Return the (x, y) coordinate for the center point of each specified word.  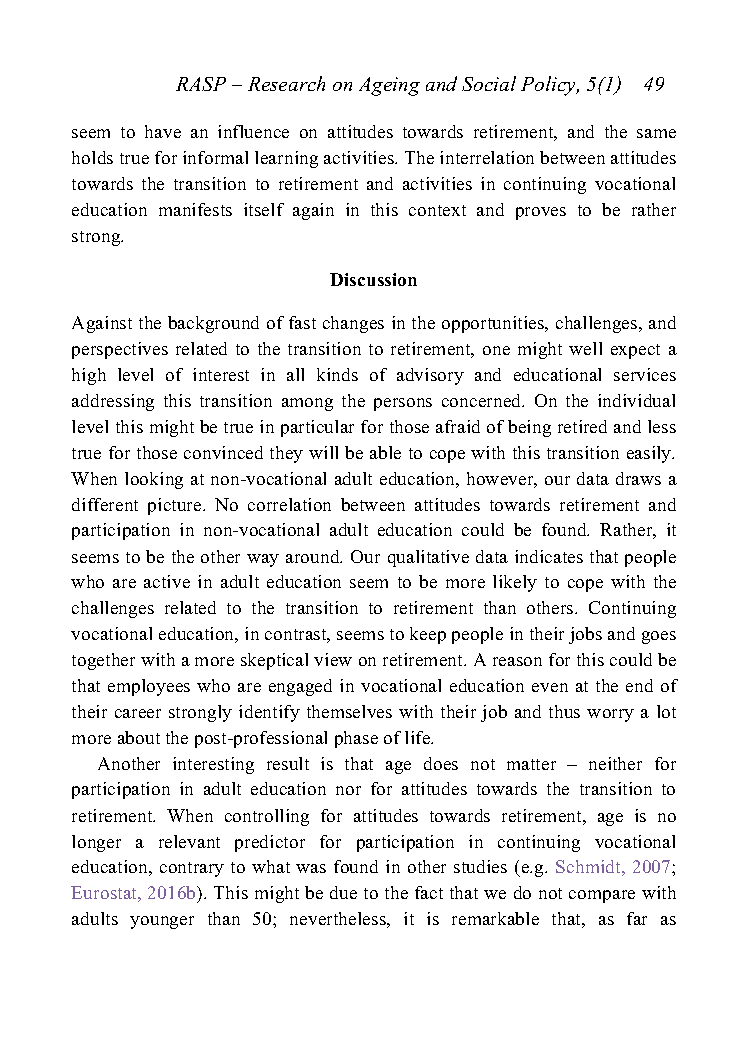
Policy (550, 86)
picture (176, 506)
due (343, 892)
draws (638, 478)
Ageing (389, 86)
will (323, 452)
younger (162, 922)
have (163, 131)
